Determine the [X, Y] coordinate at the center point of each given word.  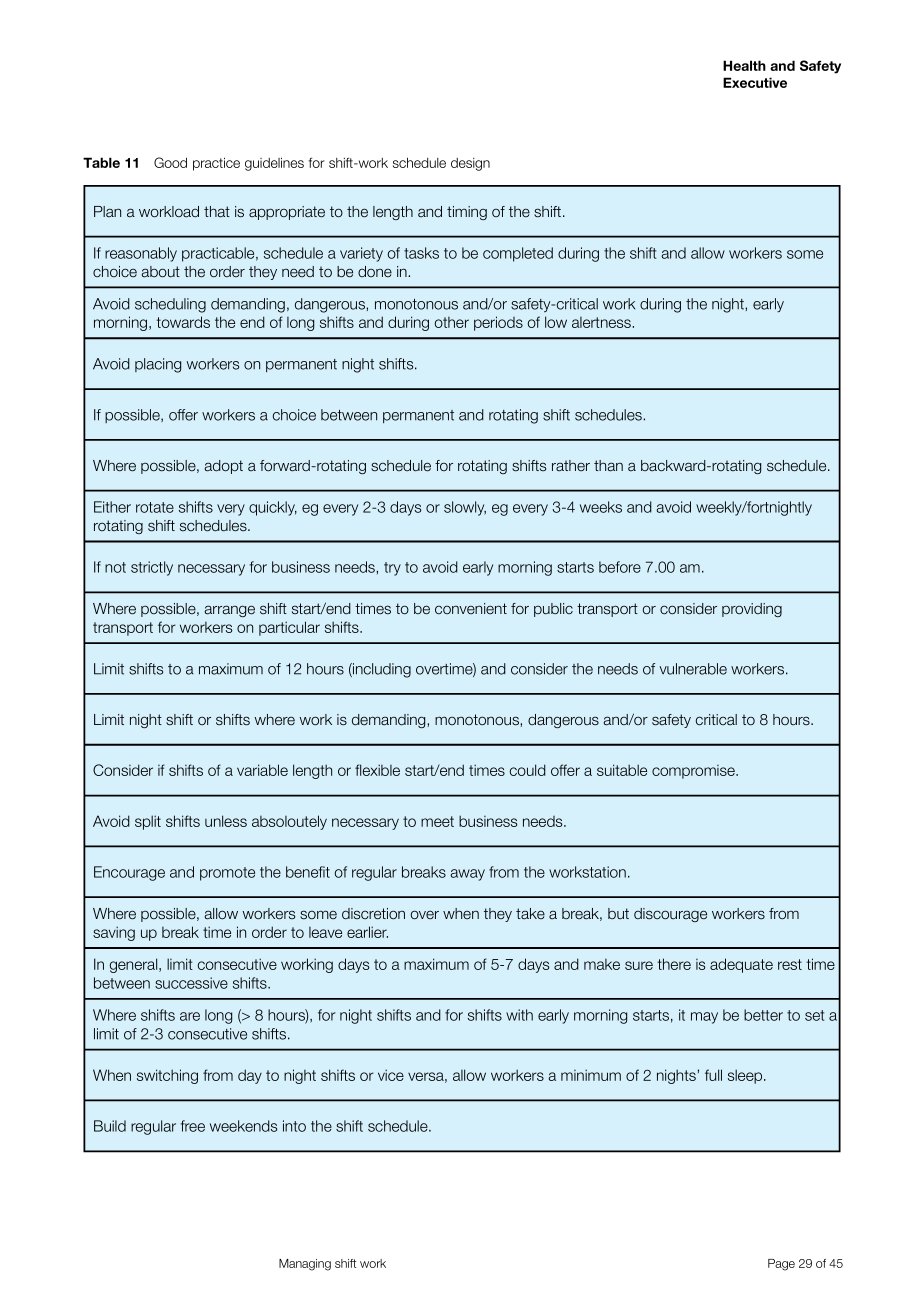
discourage [670, 915]
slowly [465, 508]
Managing [305, 1265]
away [467, 875]
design [470, 164]
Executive [755, 82]
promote [227, 874]
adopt [224, 467]
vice [391, 1075]
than [608, 466]
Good [170, 162]
